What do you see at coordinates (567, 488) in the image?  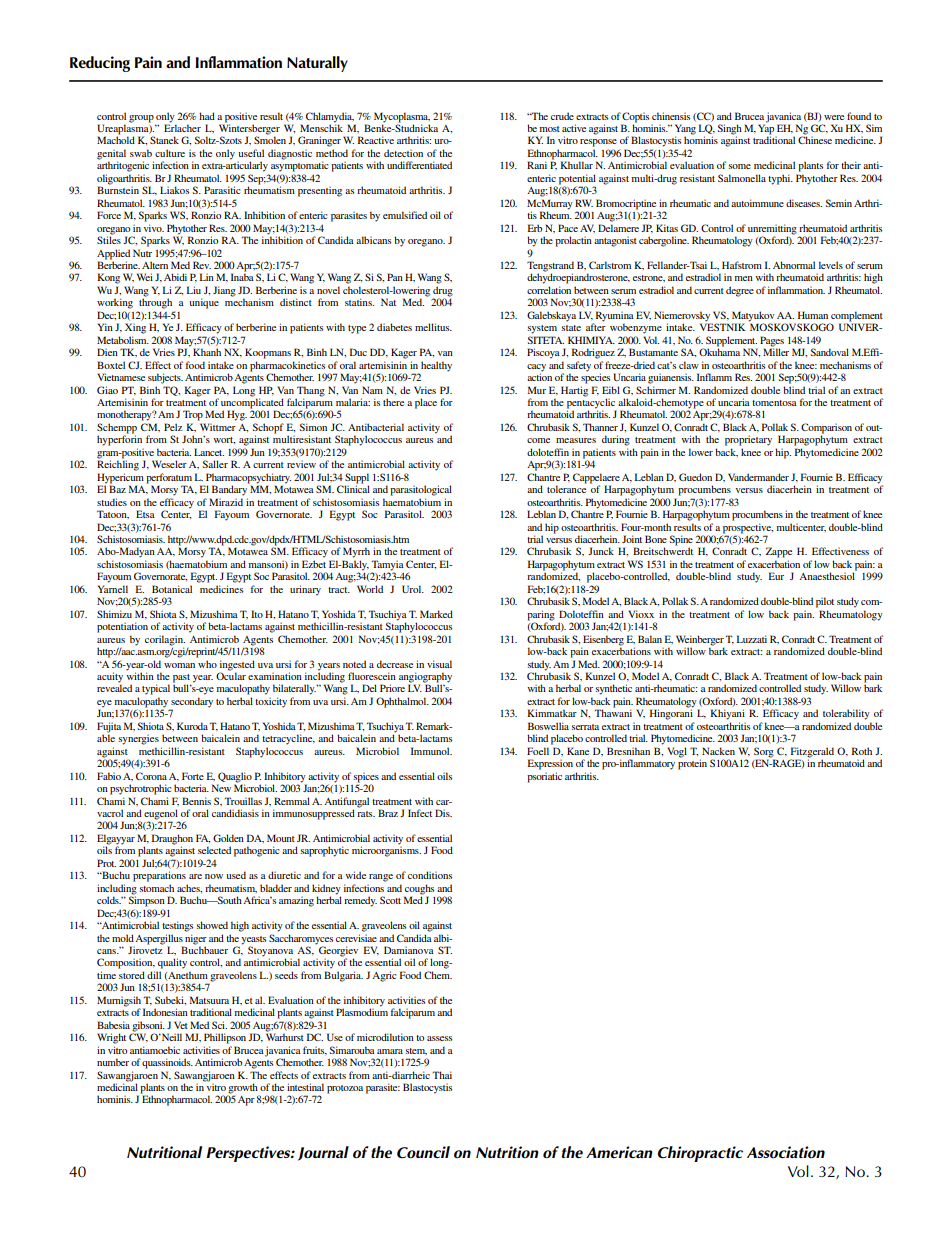 I see `tolerance` at bounding box center [567, 488].
